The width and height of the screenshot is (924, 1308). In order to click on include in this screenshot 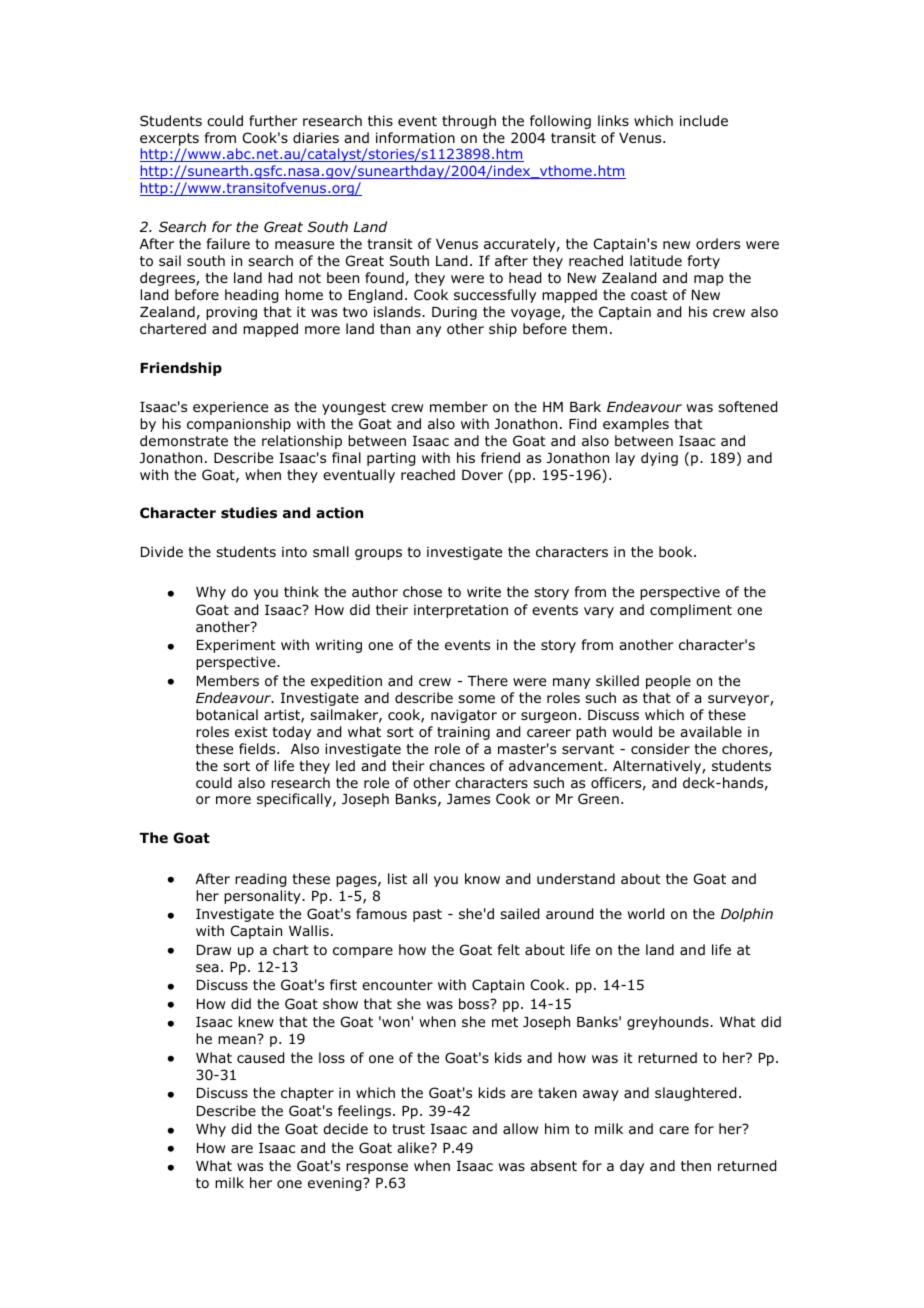, I will do `click(704, 120)`.
